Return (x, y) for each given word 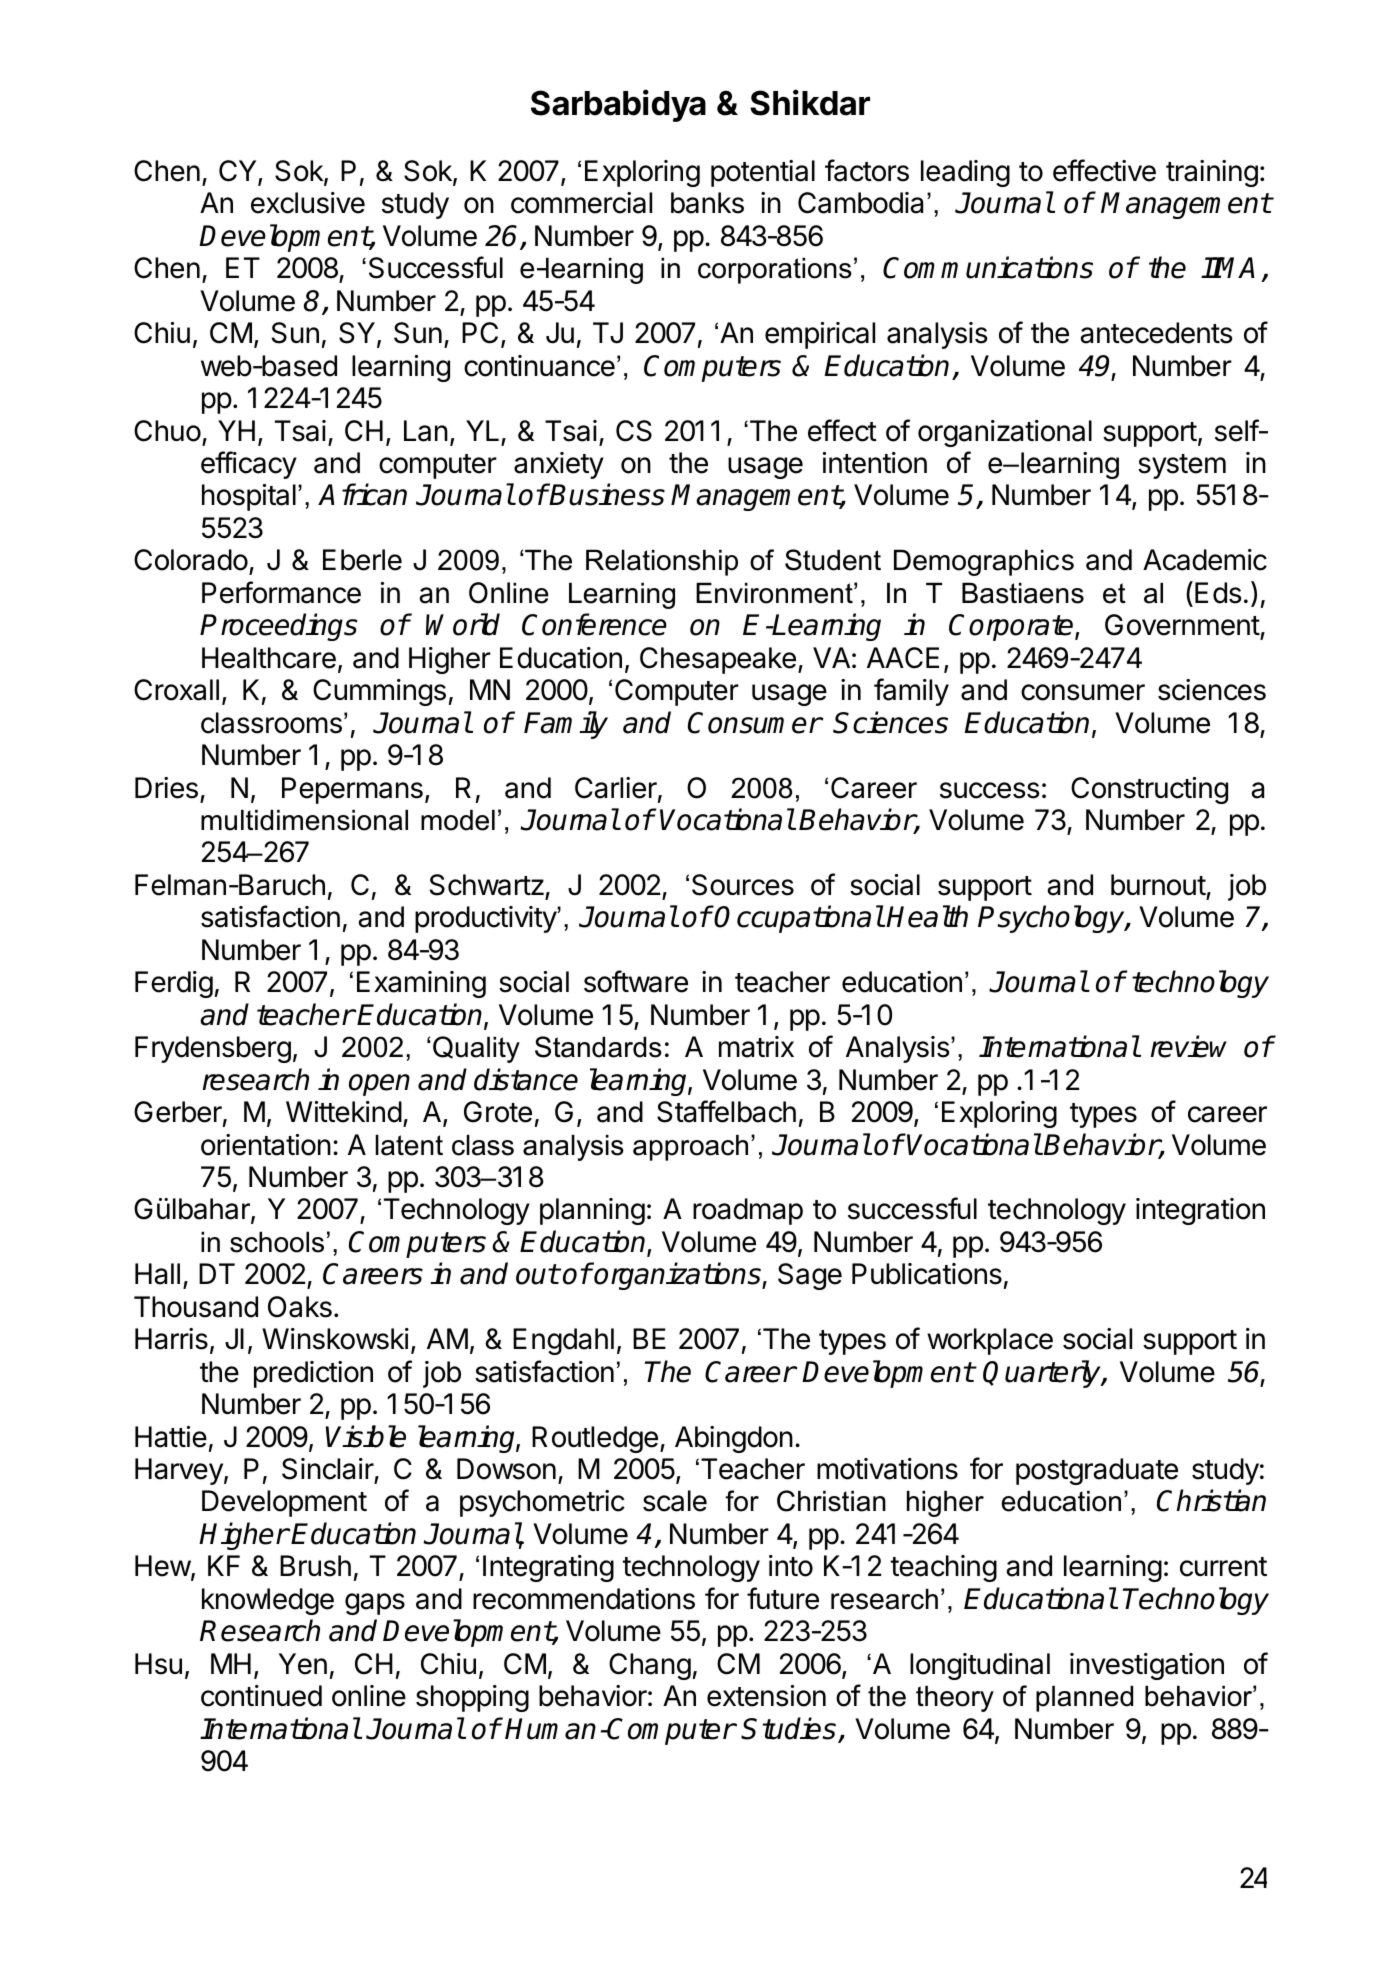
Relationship (662, 562)
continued (261, 1696)
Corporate (1012, 627)
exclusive (308, 203)
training (1212, 173)
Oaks (300, 1307)
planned (1084, 1698)
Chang (650, 1666)
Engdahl (563, 1341)
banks (707, 203)
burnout (1158, 885)
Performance (281, 592)
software (636, 981)
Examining (421, 984)
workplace (990, 1341)
